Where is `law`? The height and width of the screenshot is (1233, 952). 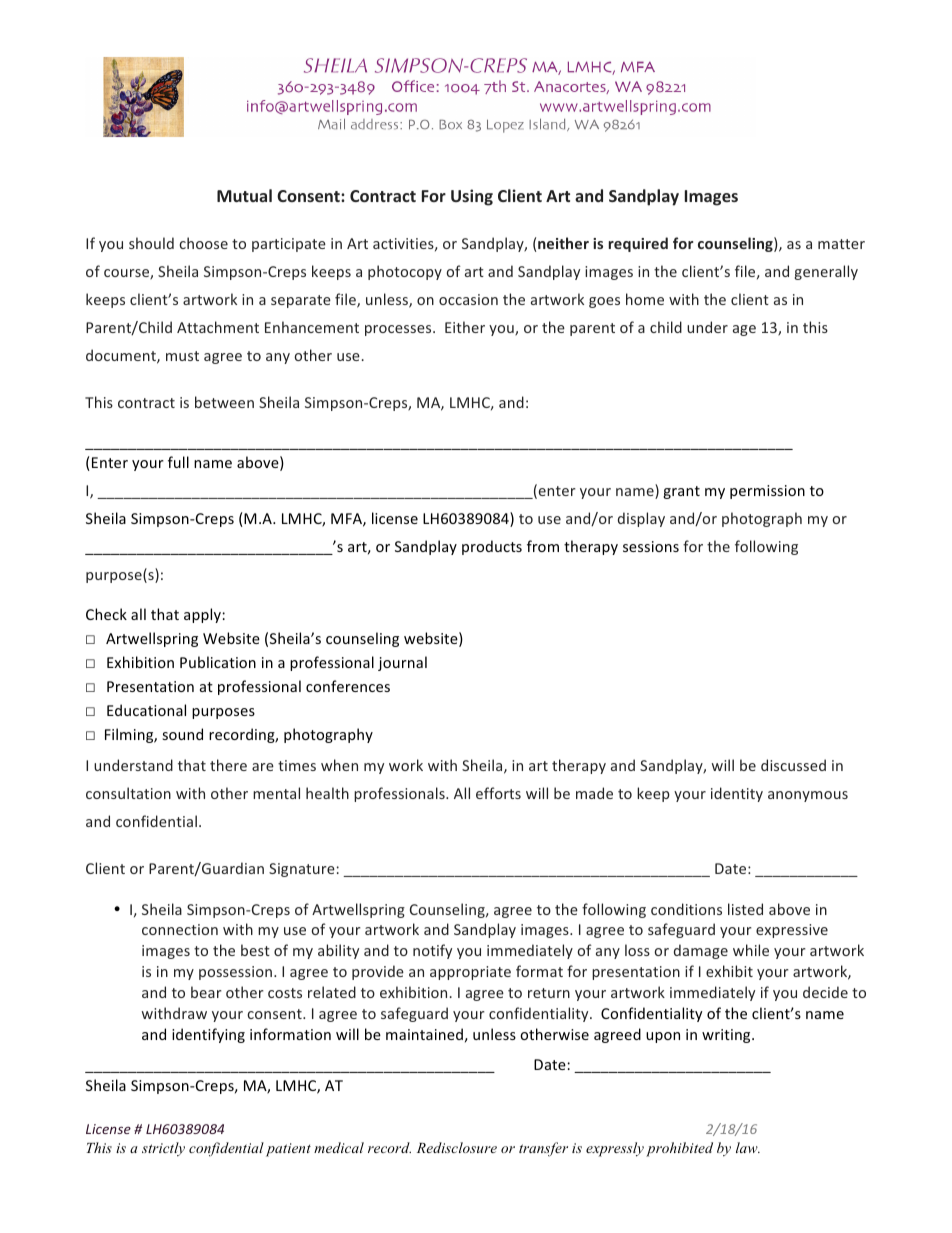 law is located at coordinates (748, 1147).
